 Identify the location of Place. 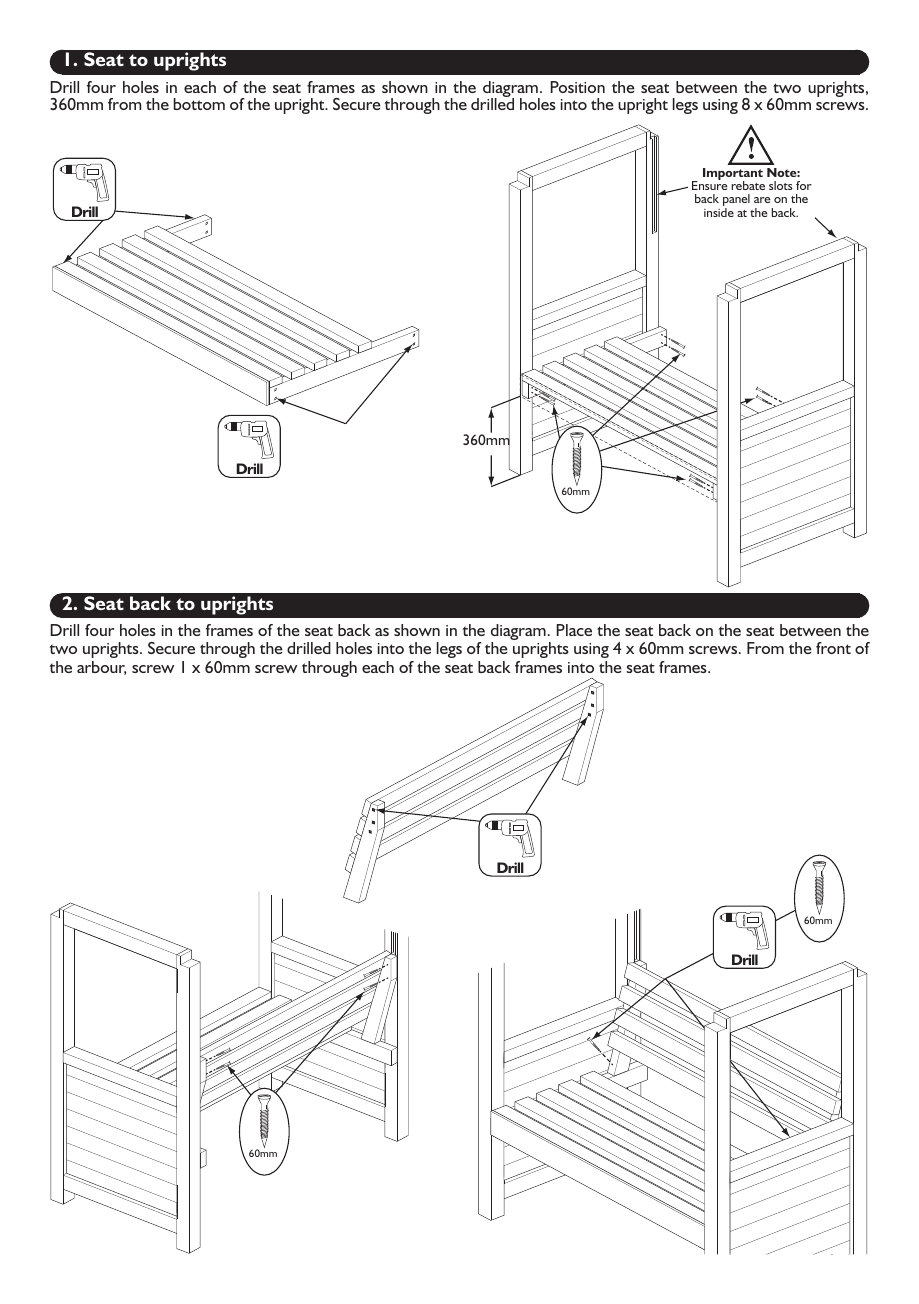
(574, 630).
